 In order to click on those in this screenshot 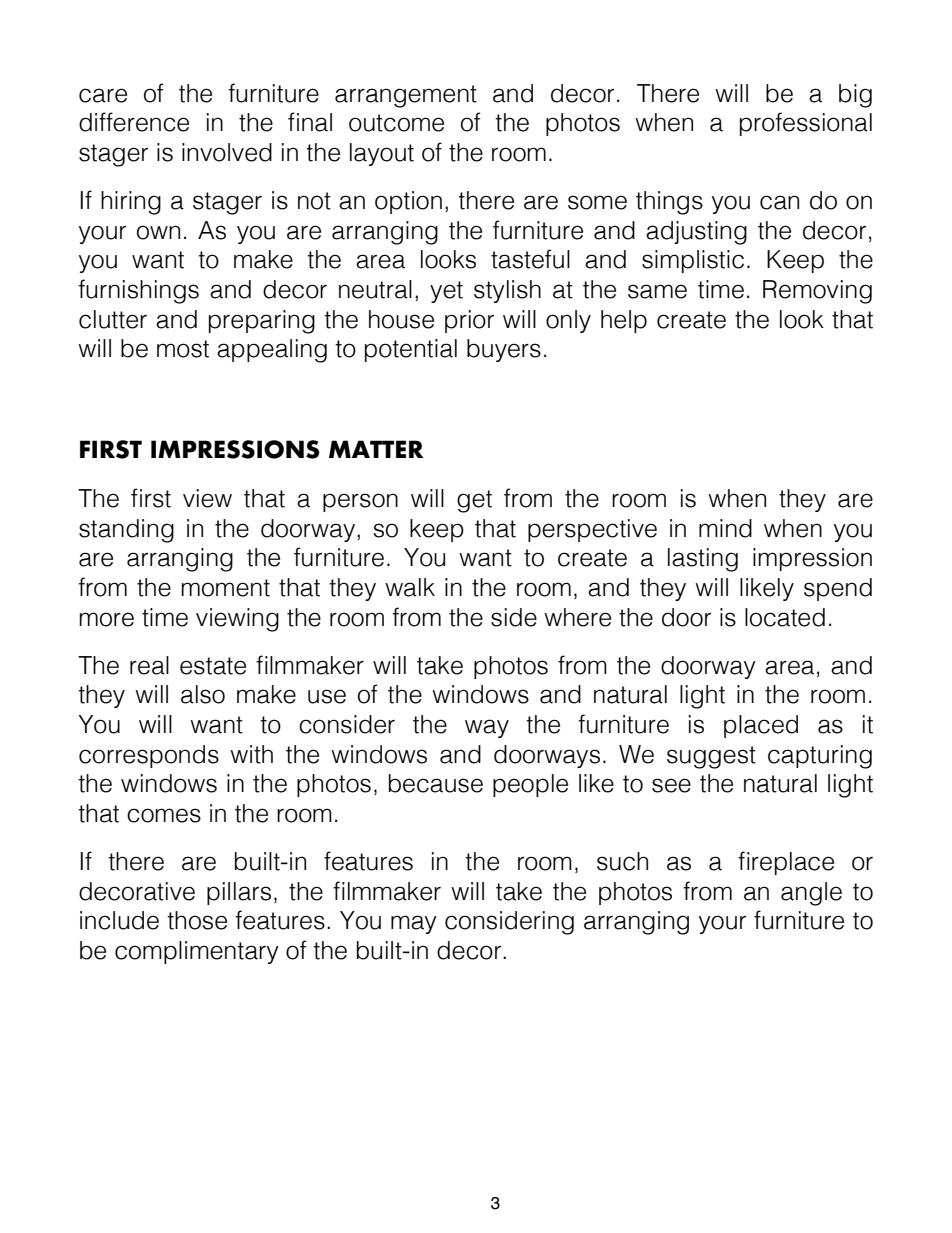, I will do `click(197, 920)`.
